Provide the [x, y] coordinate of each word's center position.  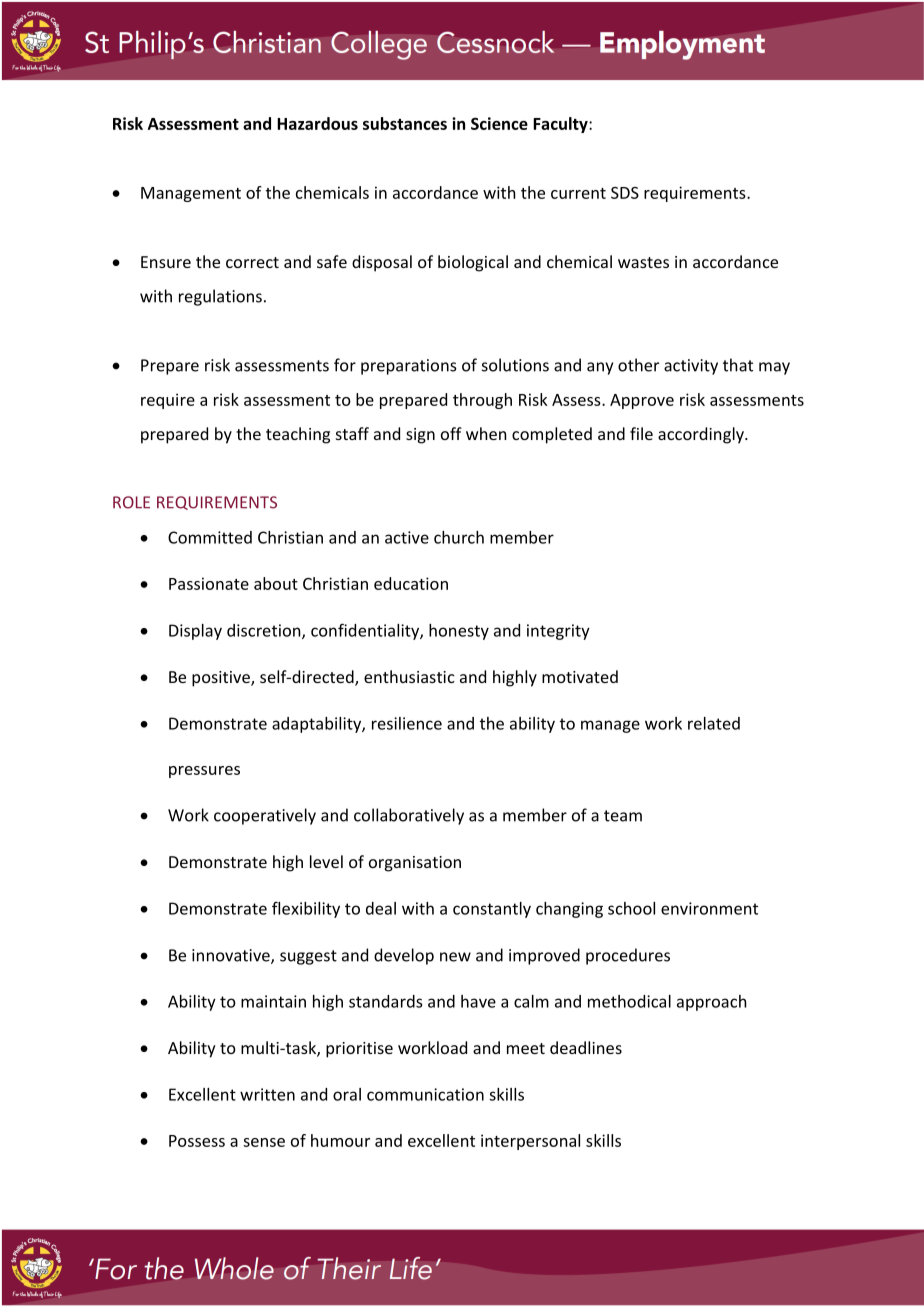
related [714, 723]
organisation [415, 864]
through [482, 401]
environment [709, 908]
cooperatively [265, 816]
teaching [298, 435]
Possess [197, 1141]
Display [195, 632]
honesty [459, 632]
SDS [625, 193]
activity [691, 367]
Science [499, 123]
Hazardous [317, 123]
